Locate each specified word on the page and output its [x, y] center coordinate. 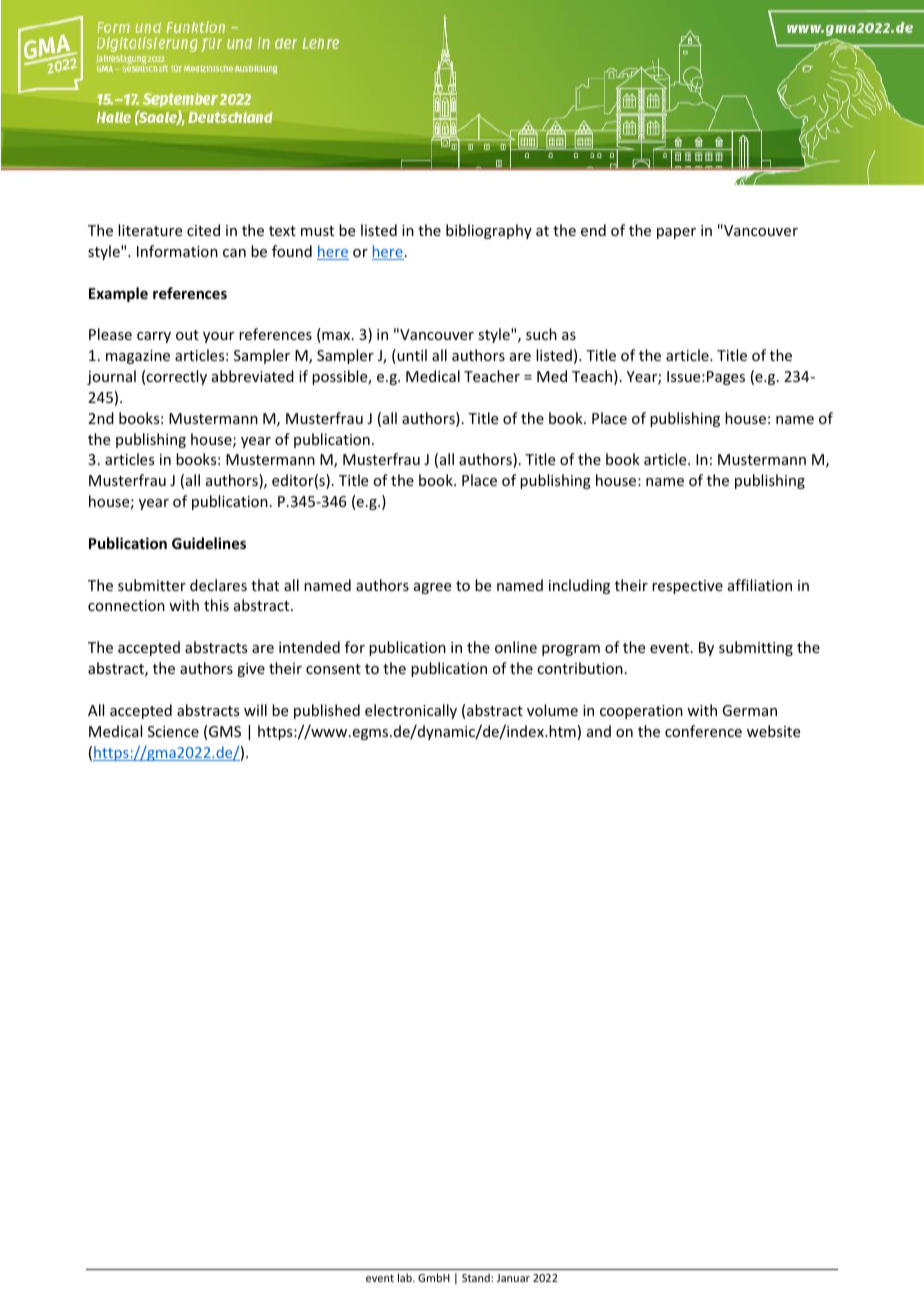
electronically [411, 711]
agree [432, 588]
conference [703, 731]
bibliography [489, 231]
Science [173, 731]
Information [177, 251]
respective [687, 587]
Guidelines [209, 543]
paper [676, 233]
